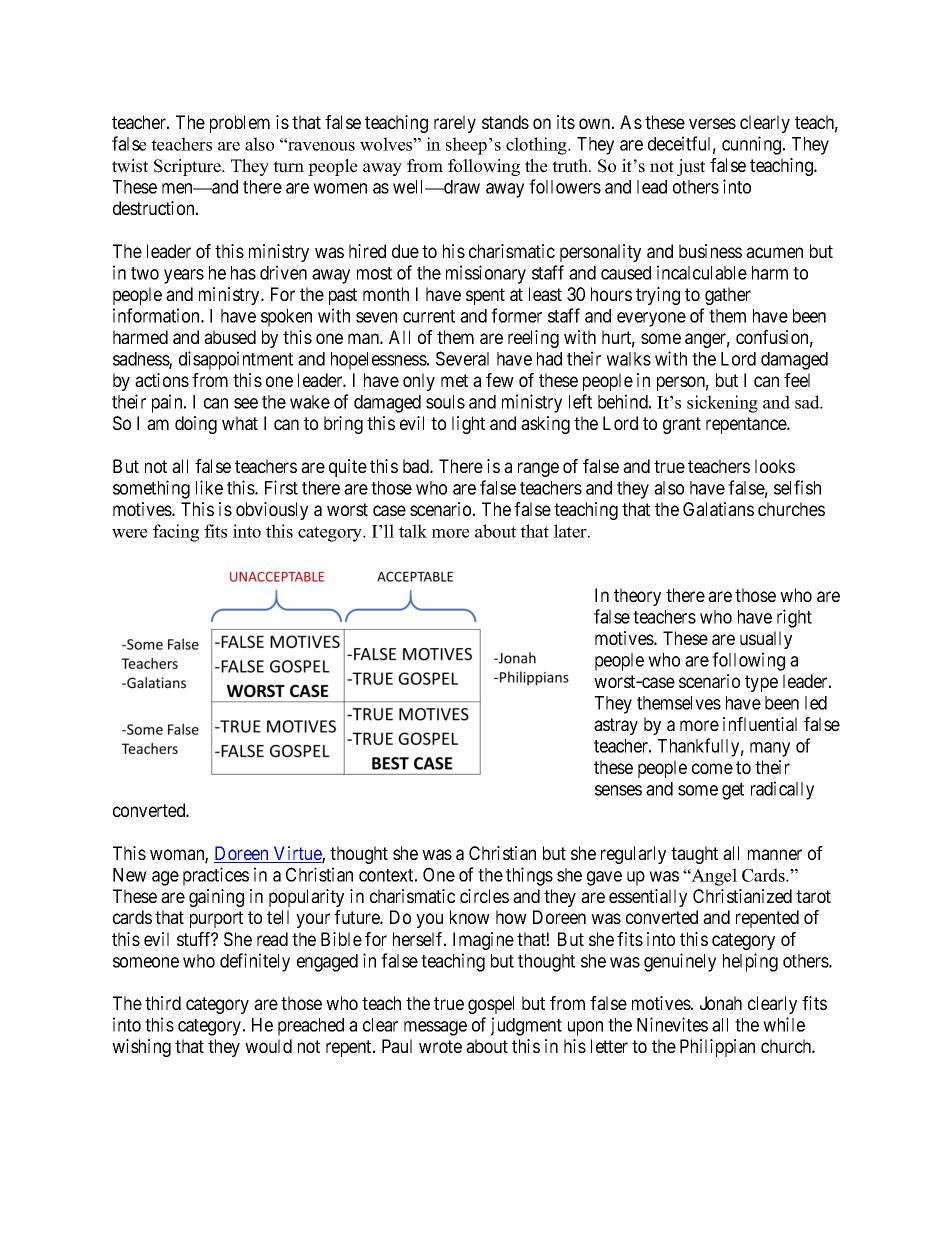  Describe the element at coordinates (455, 124) in the image. I see `rarely` at that location.
